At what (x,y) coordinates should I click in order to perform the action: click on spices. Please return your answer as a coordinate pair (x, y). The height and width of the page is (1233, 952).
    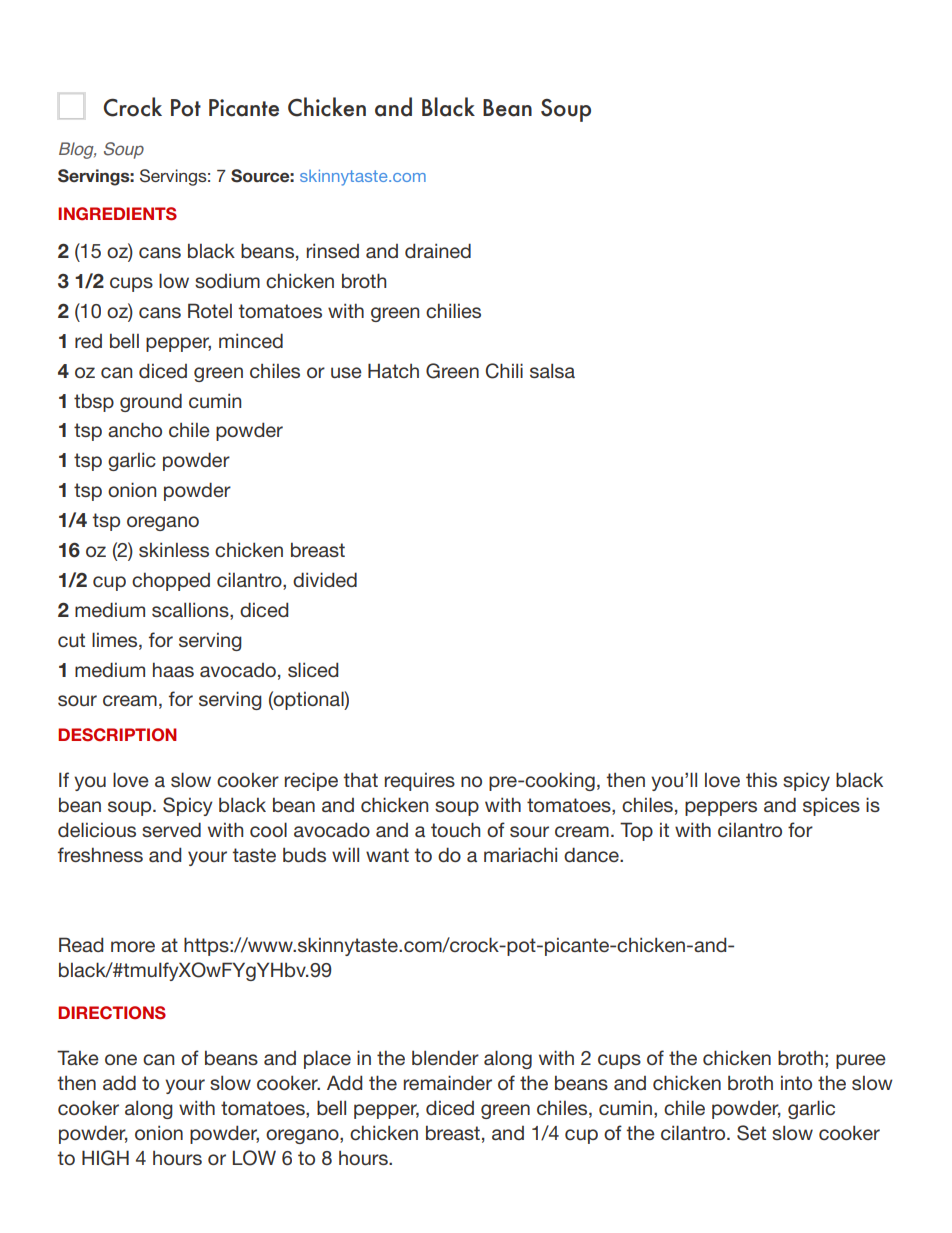
    Looking at the image, I should click on (831, 806).
